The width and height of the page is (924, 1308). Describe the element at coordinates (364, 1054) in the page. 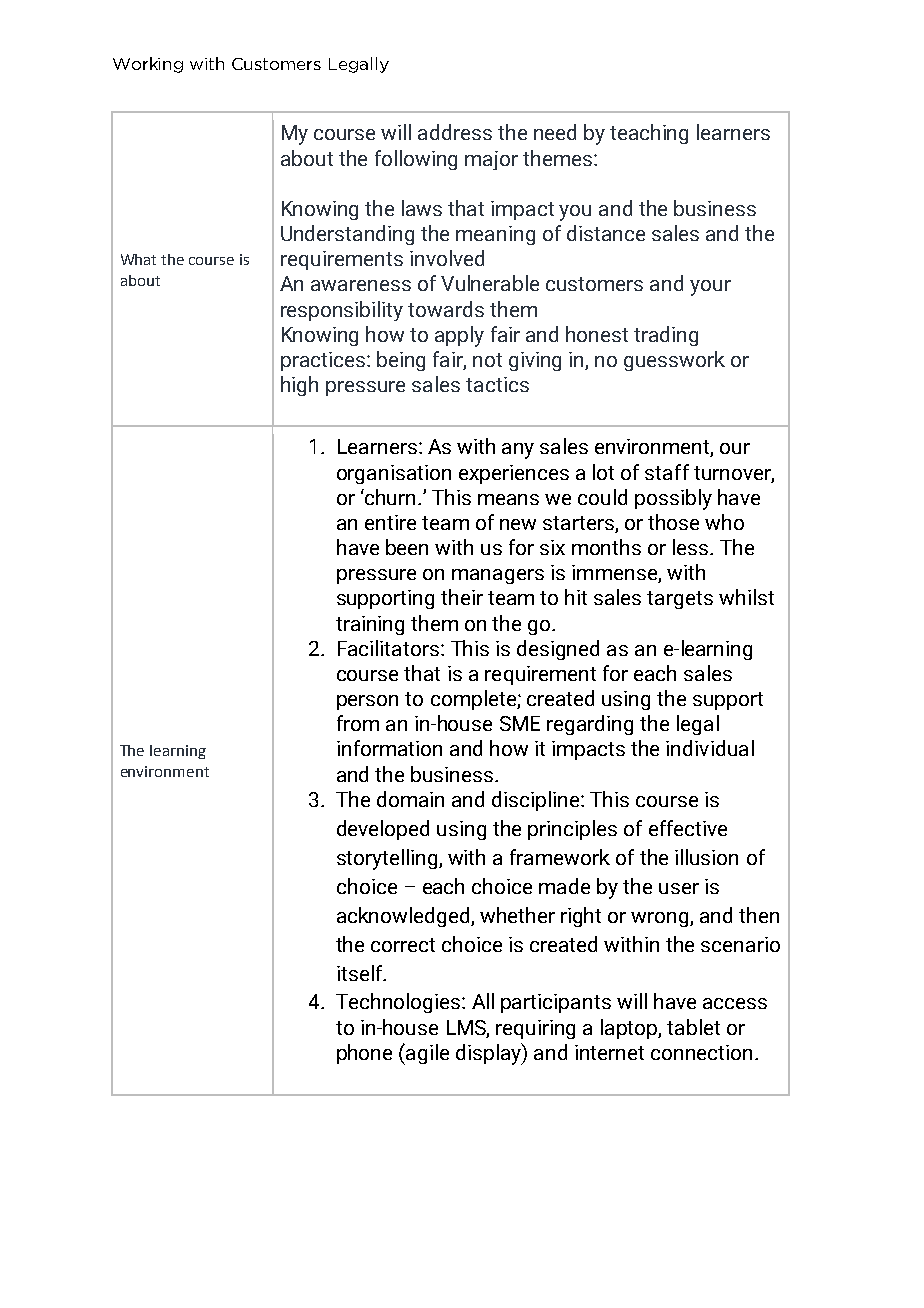

I see `phone` at that location.
